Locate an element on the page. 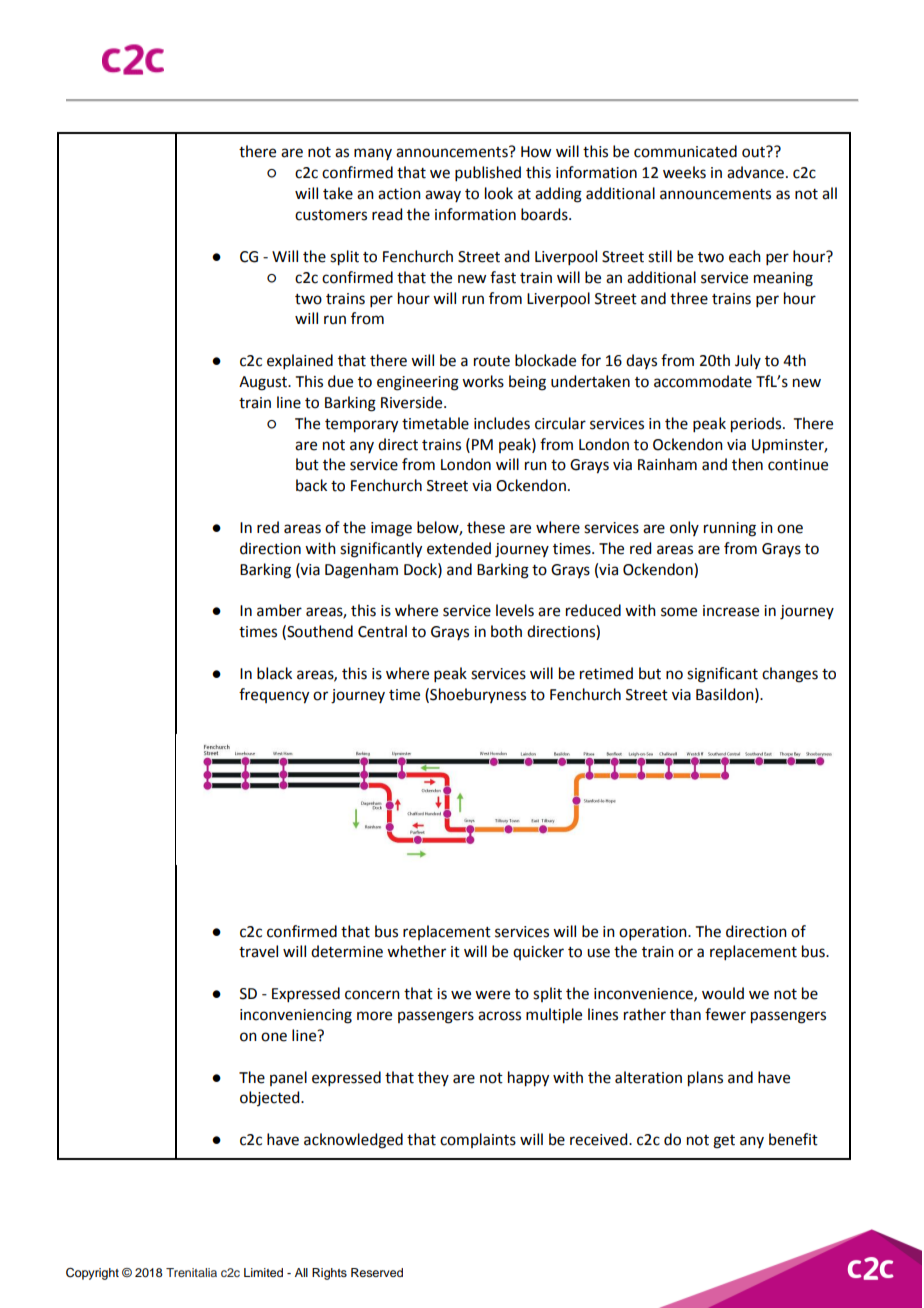 The image size is (924, 1308). Copyright is located at coordinates (92, 1274).
